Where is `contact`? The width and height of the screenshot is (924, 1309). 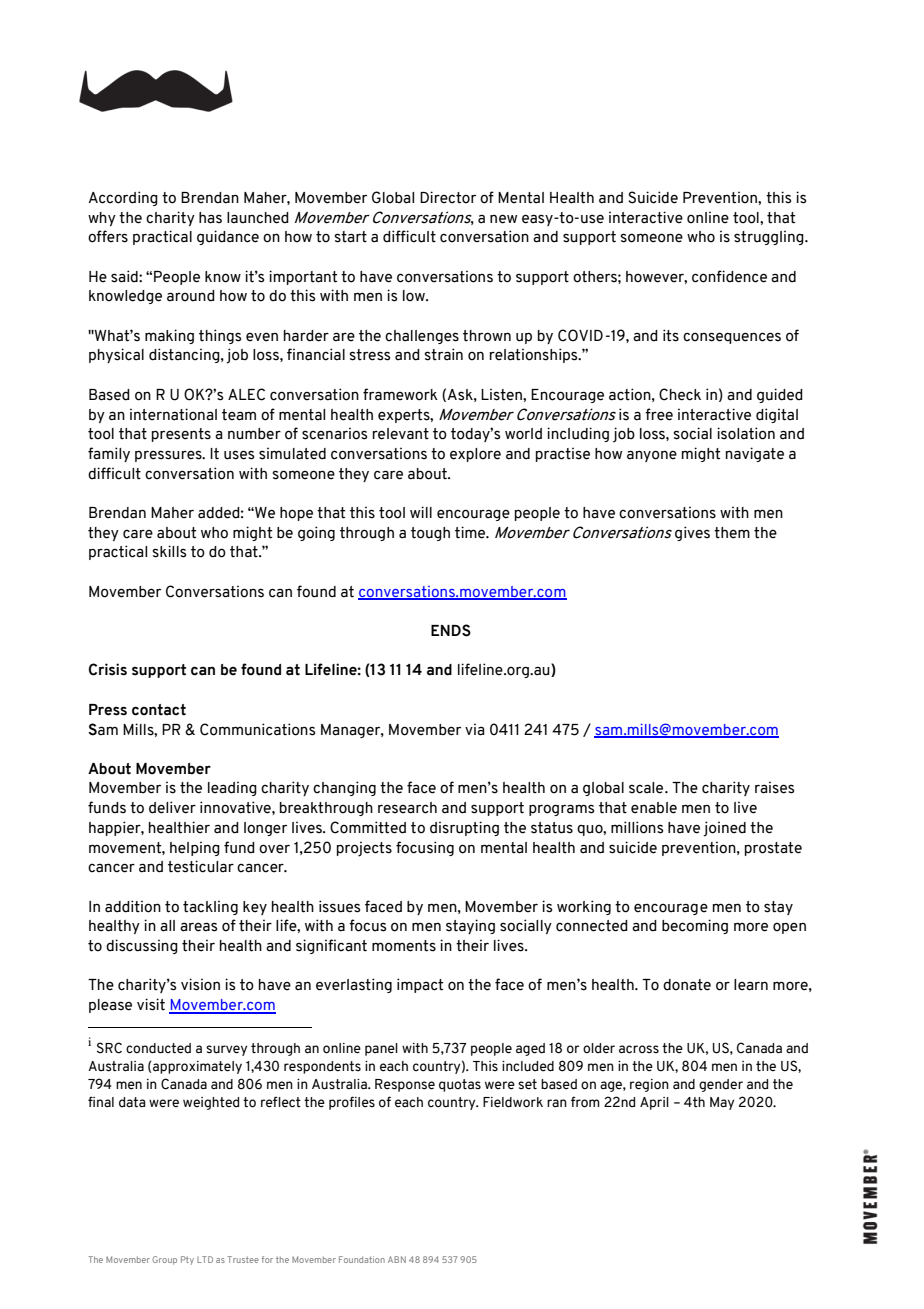 contact is located at coordinates (159, 710).
